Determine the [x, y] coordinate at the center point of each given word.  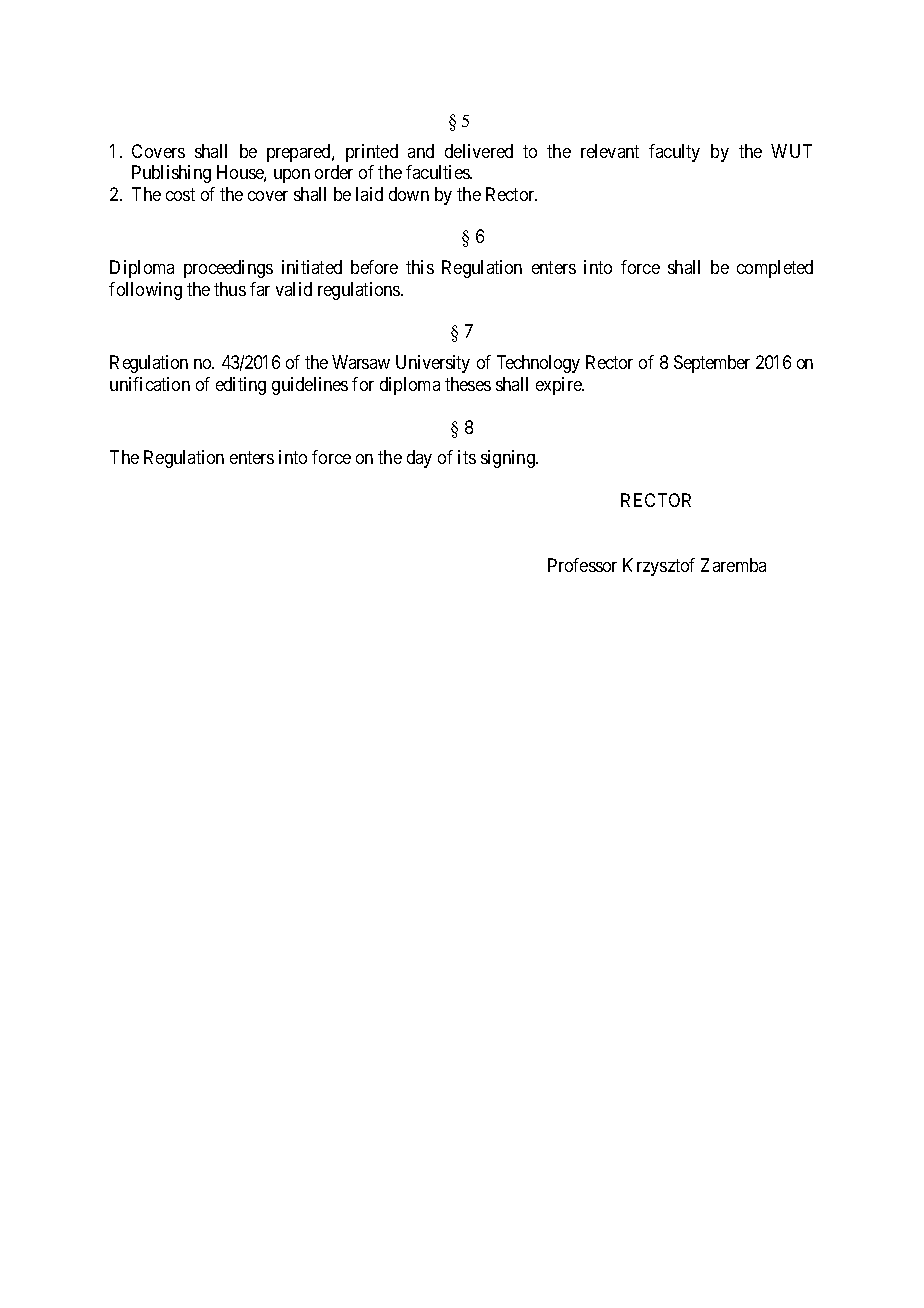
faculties [438, 172]
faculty [674, 153]
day [419, 459]
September [712, 364]
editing [241, 386]
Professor [582, 565]
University [433, 364]
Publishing [171, 174]
